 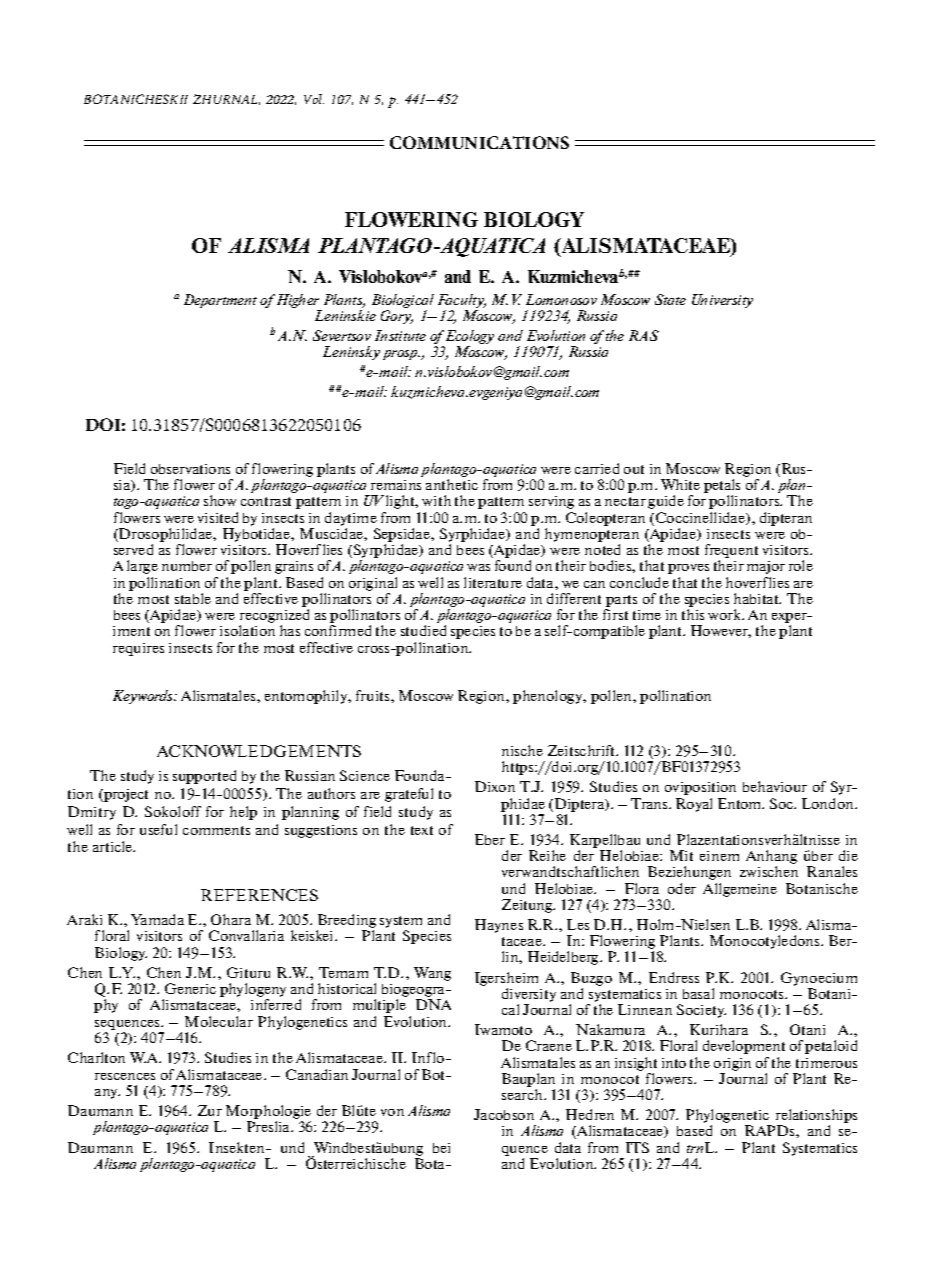 What do you see at coordinates (158, 829) in the screenshot?
I see `useful` at bounding box center [158, 829].
